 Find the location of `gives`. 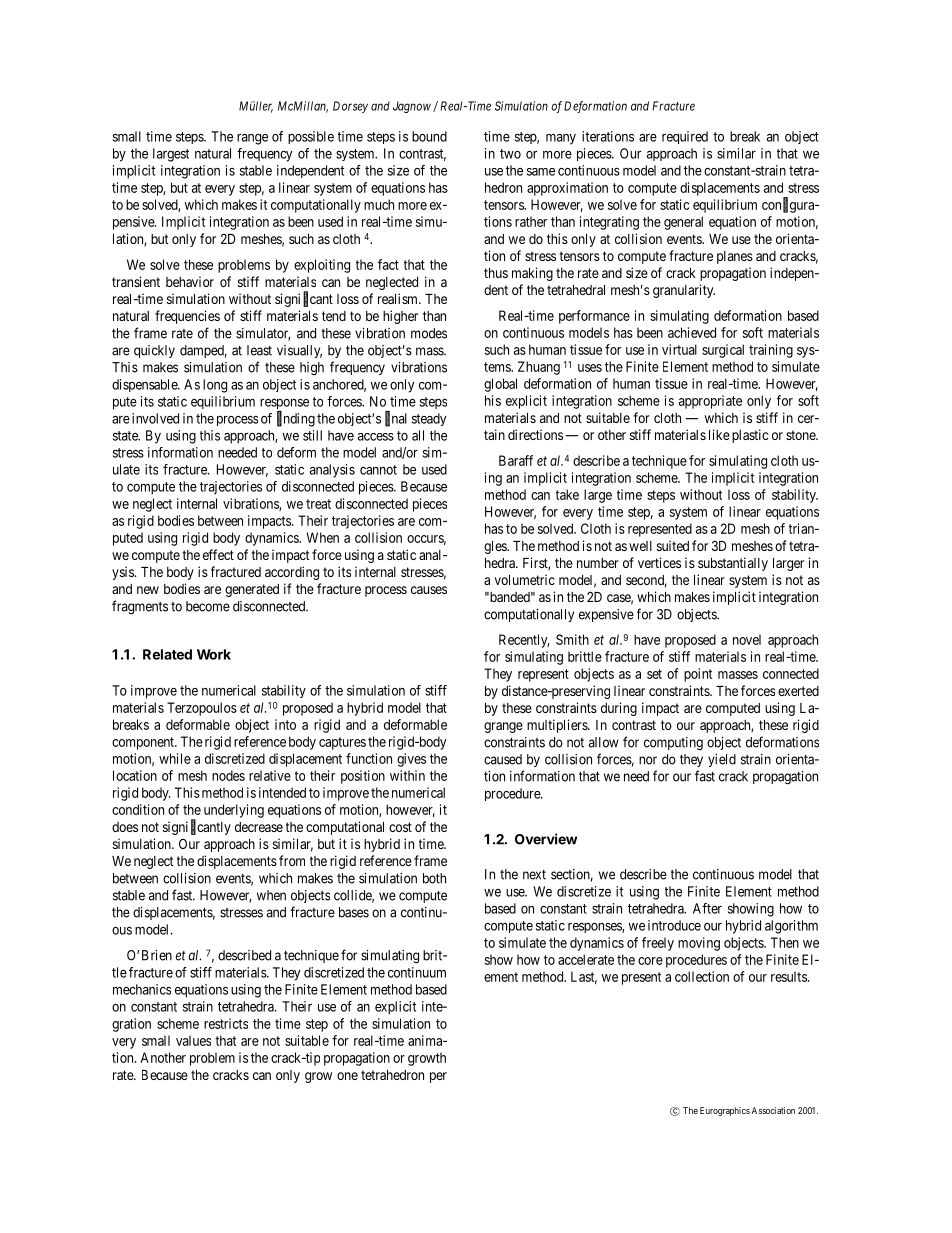

gives is located at coordinates (411, 760).
